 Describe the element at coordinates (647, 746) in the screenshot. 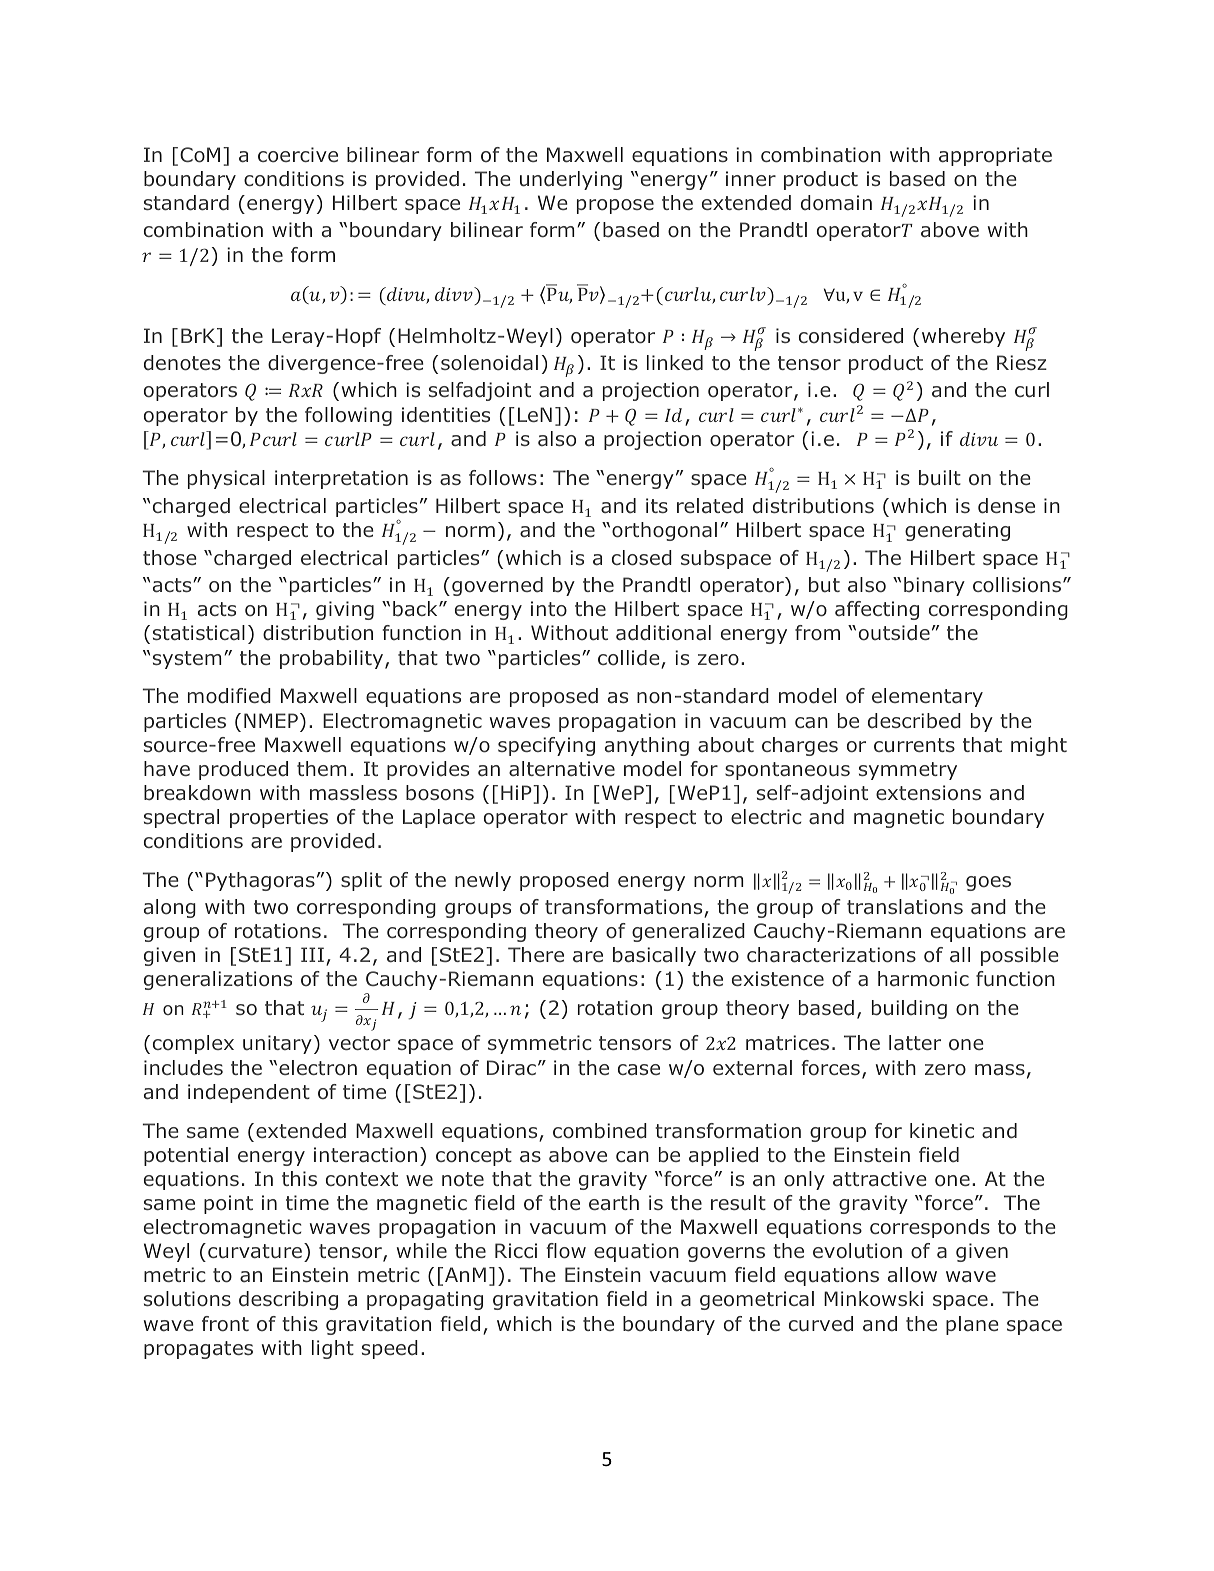

I see `anything` at that location.
